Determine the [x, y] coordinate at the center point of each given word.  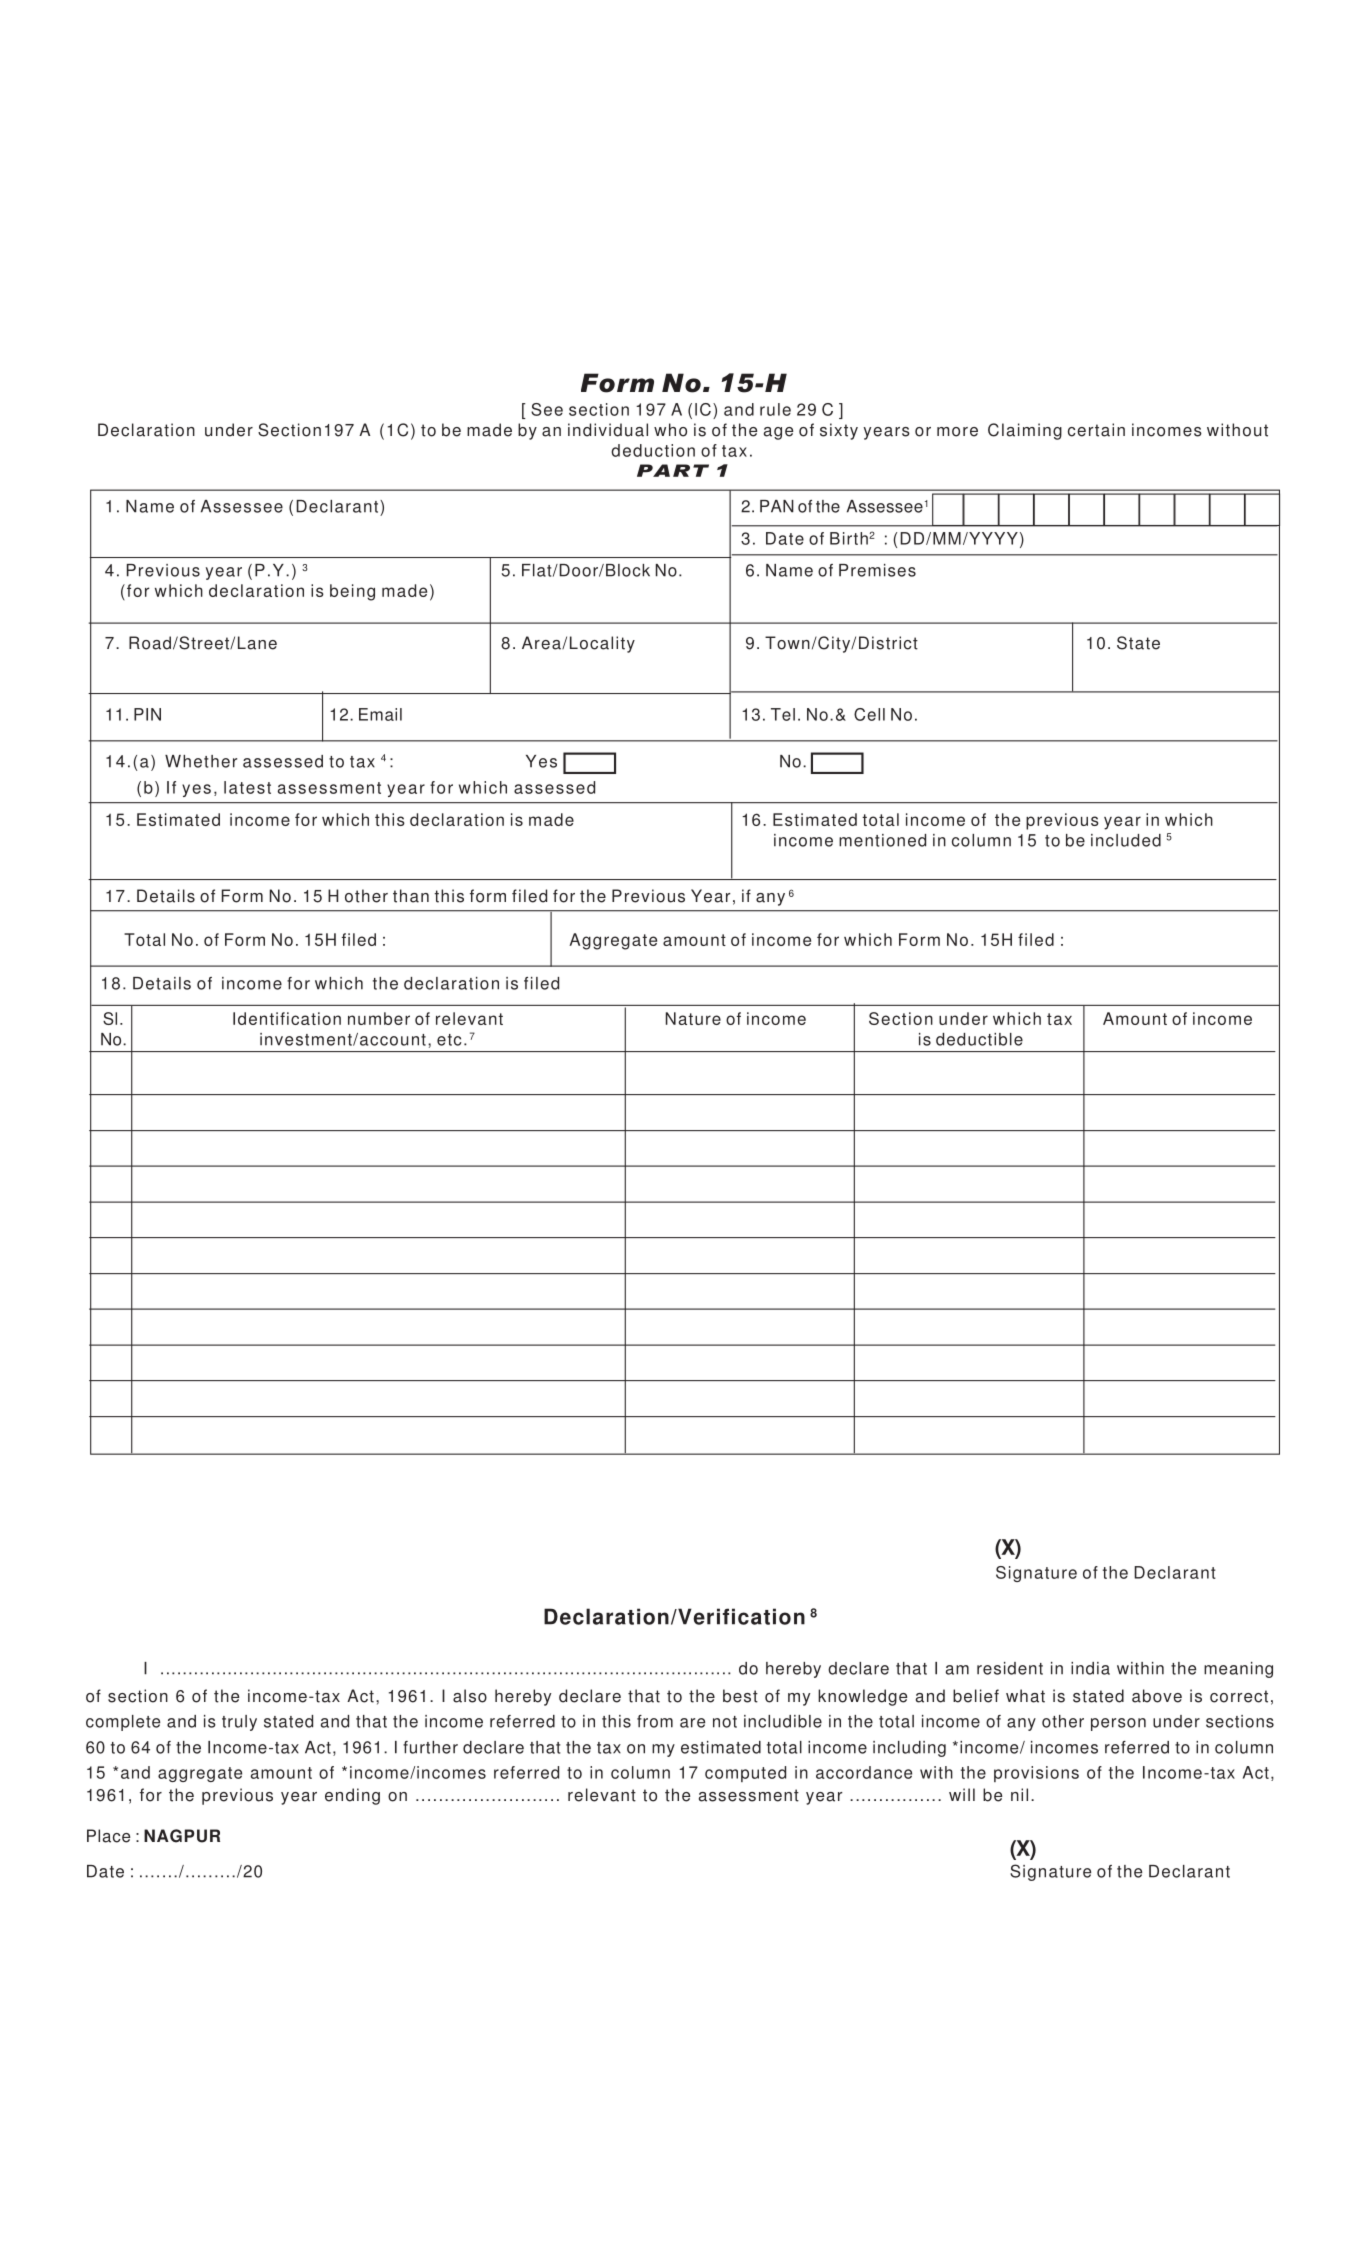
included [1126, 840]
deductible [979, 1039]
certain [1096, 430]
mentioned [882, 840]
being [352, 592]
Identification [287, 1018]
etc [449, 1040]
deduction [653, 450]
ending [352, 1796]
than [411, 896]
